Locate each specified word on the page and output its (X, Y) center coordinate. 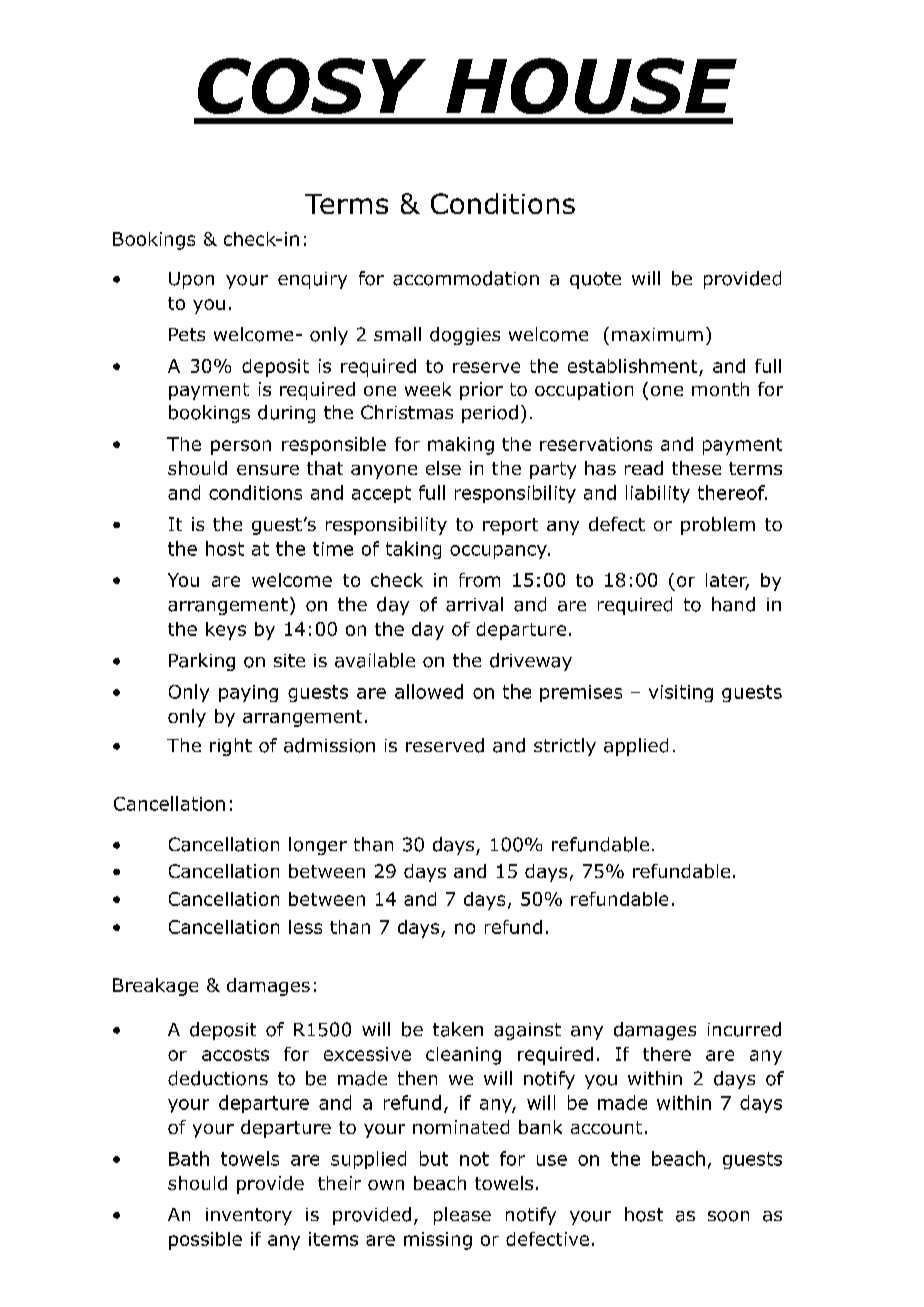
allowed (429, 691)
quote (595, 280)
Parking (202, 662)
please (462, 1216)
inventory (249, 1216)
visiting (681, 693)
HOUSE (591, 86)
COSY (312, 86)
